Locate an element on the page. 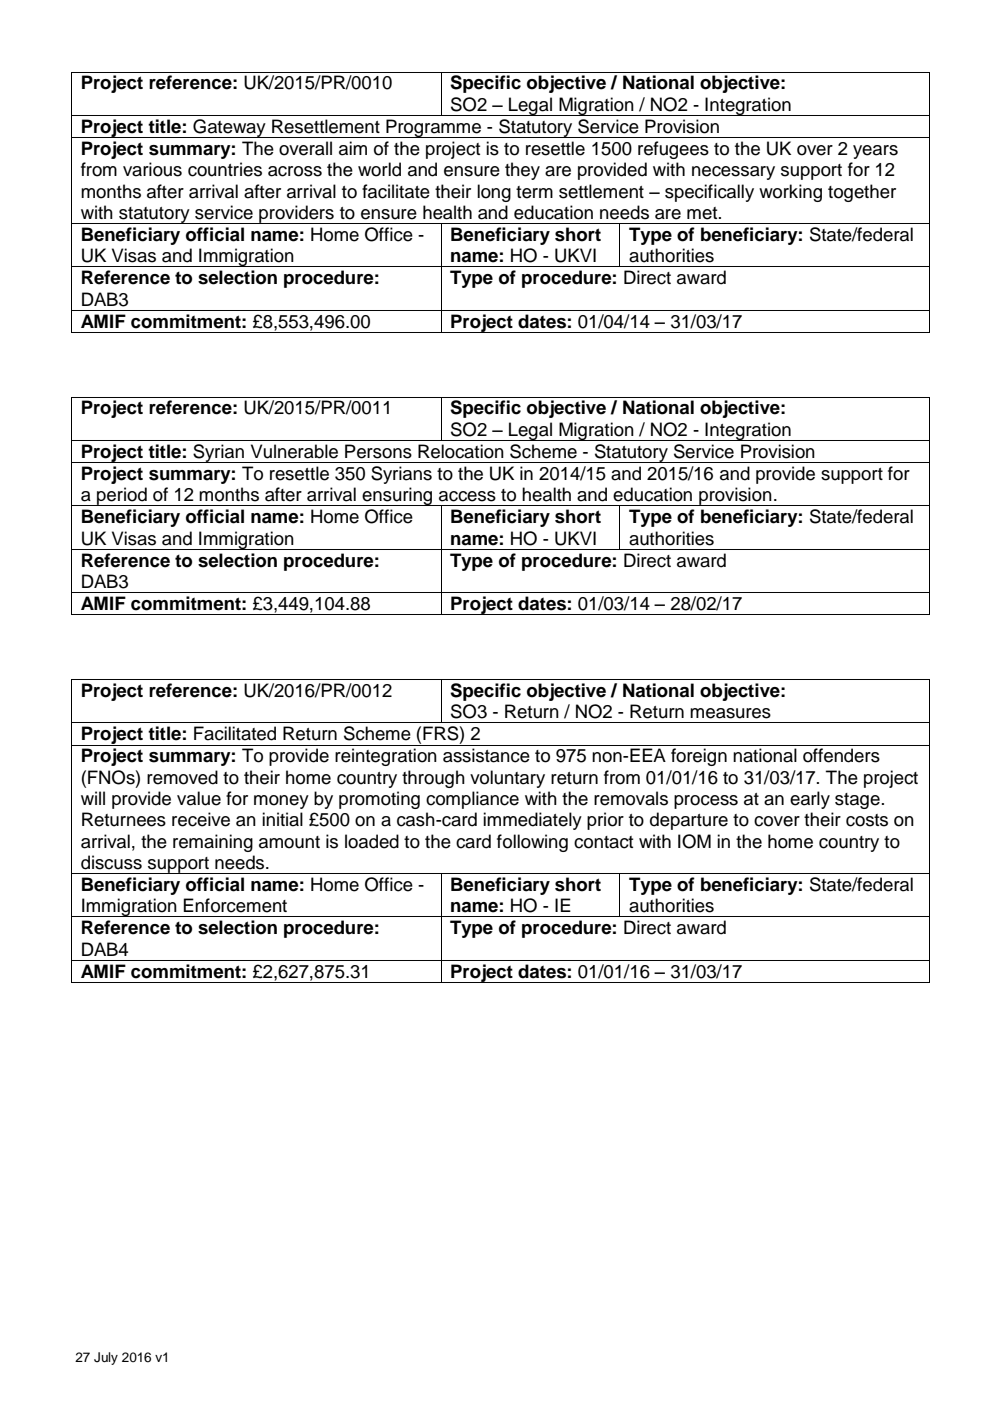  IOM is located at coordinates (694, 841).
